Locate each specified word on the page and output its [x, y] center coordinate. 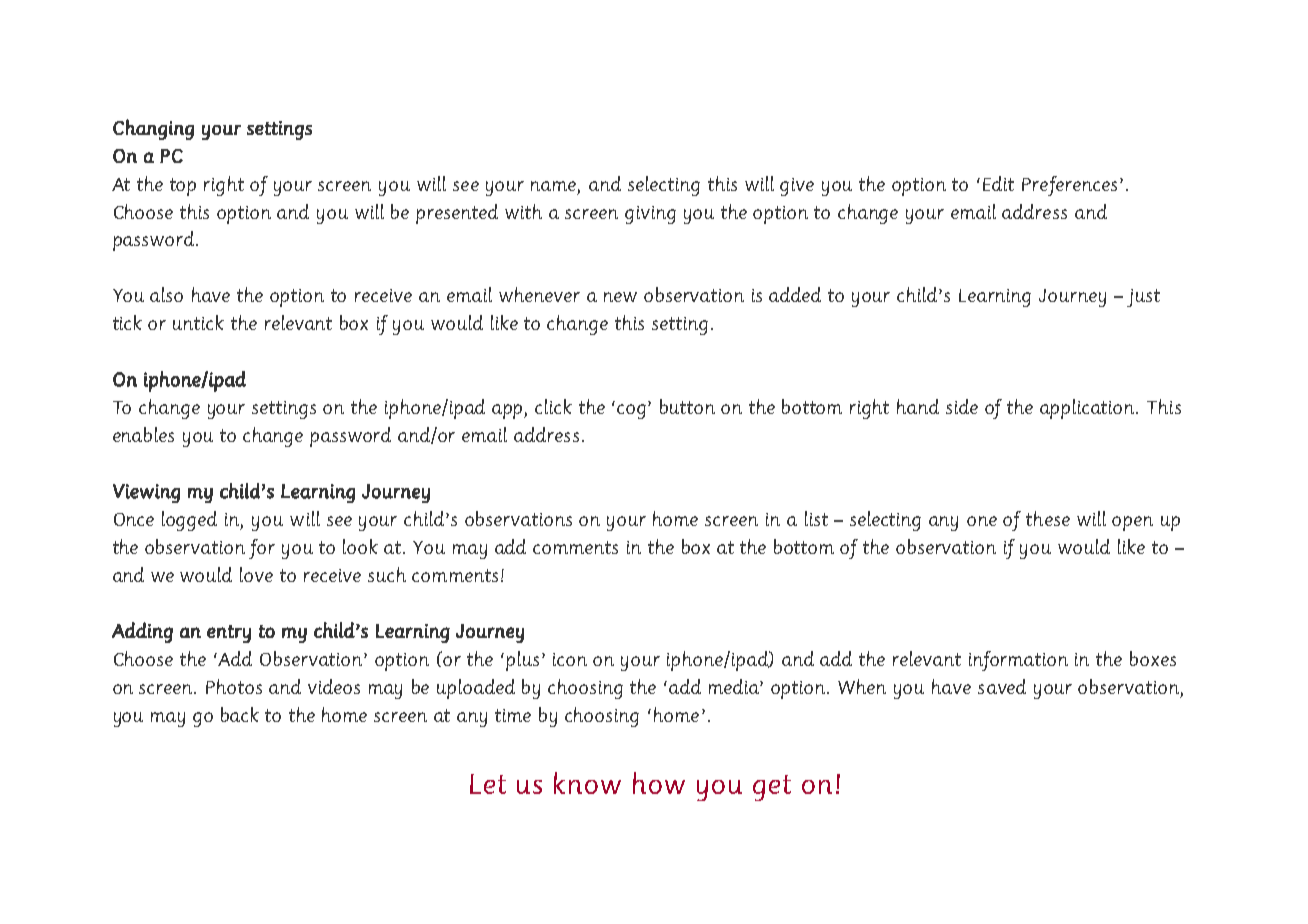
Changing [153, 129]
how [659, 783]
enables [143, 434]
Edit [998, 183]
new [620, 297]
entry [229, 634]
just [1143, 298]
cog [633, 411]
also [166, 294]
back [240, 714]
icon [570, 659]
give [797, 187]
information [1018, 661]
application [1088, 409]
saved [1002, 686]
